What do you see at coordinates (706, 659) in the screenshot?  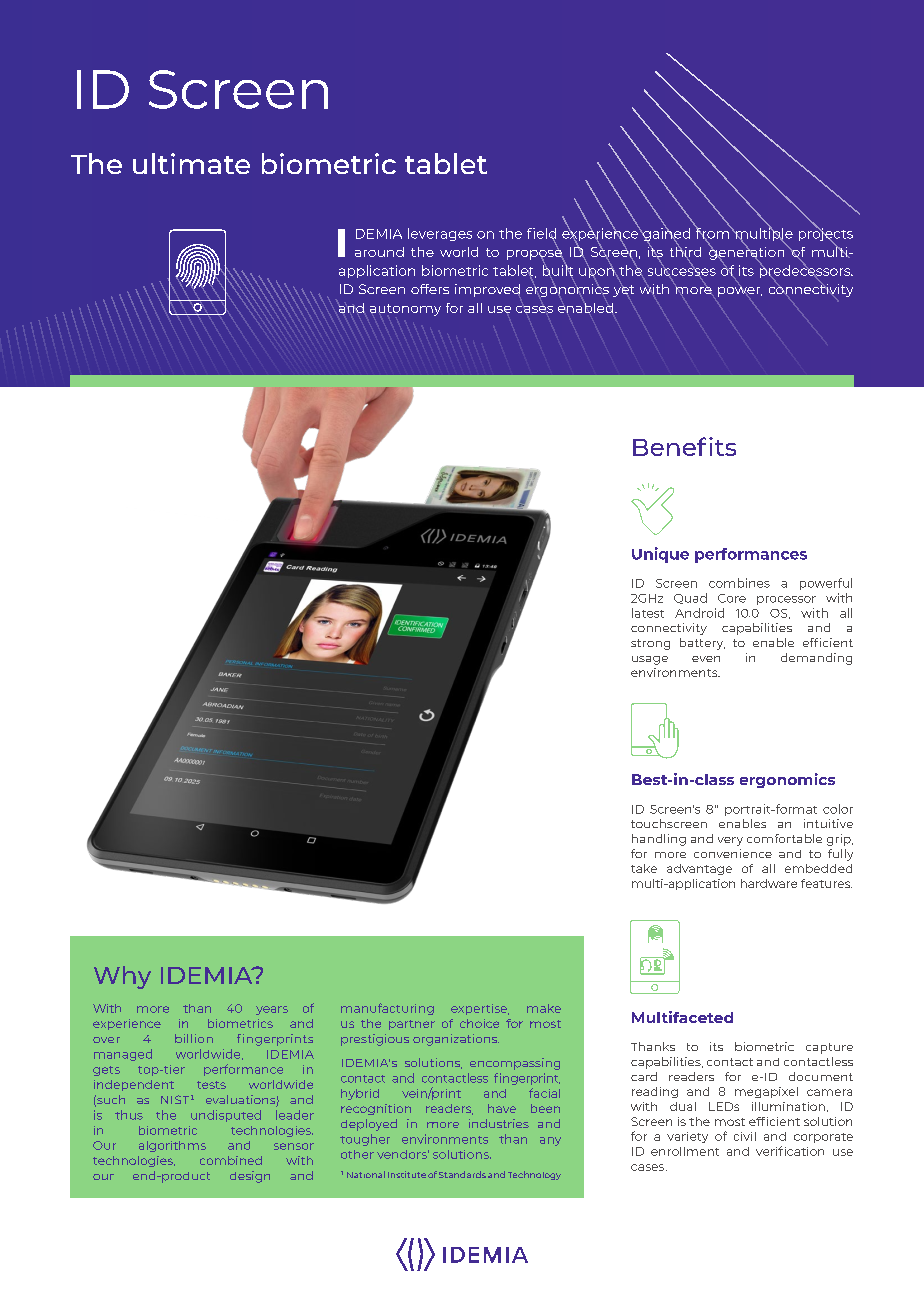 I see `even` at bounding box center [706, 659].
